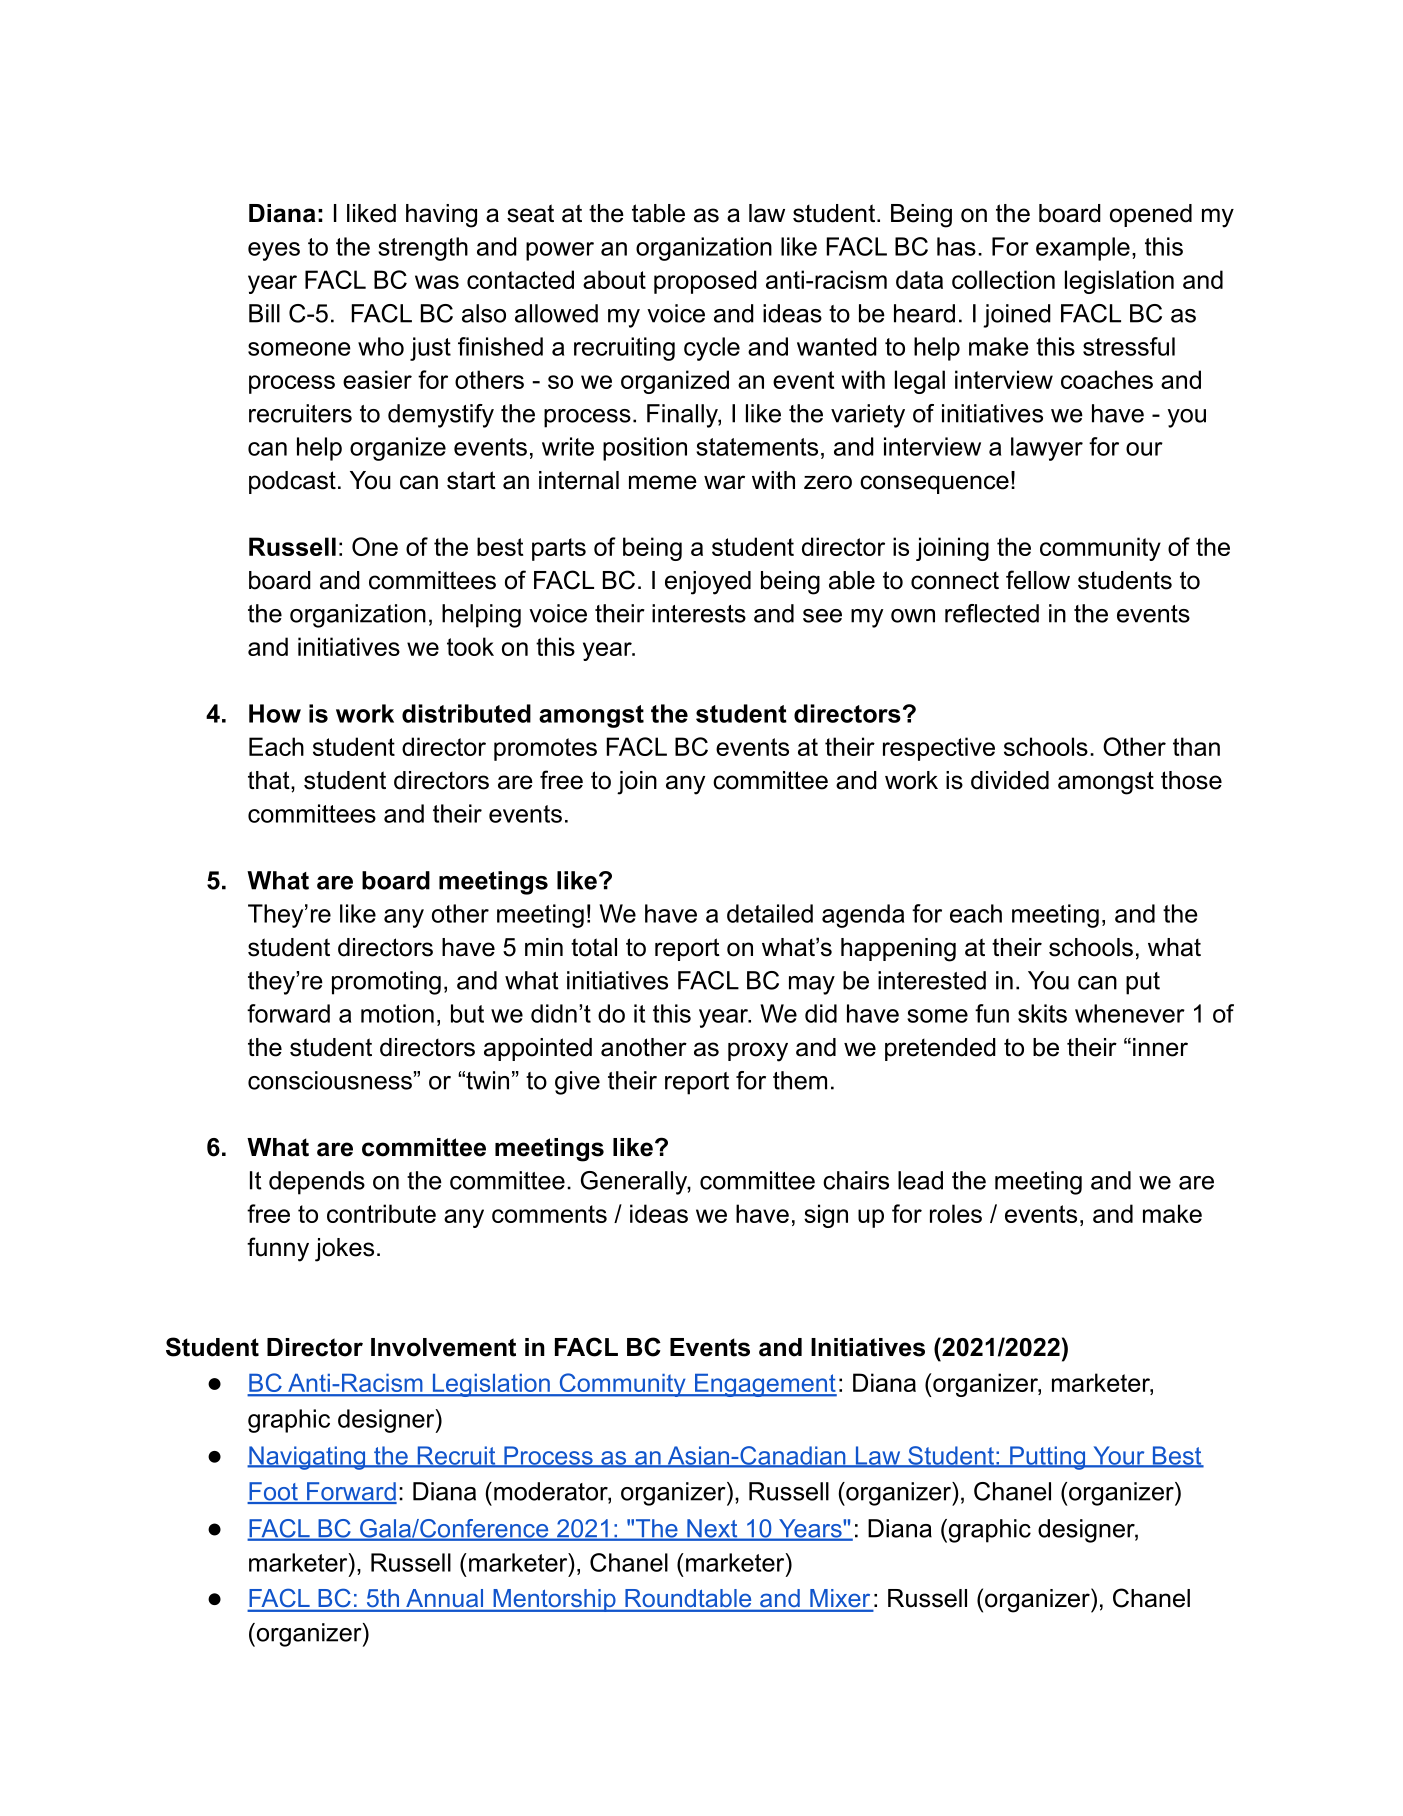  What do you see at coordinates (470, 646) in the screenshot?
I see `took` at bounding box center [470, 646].
